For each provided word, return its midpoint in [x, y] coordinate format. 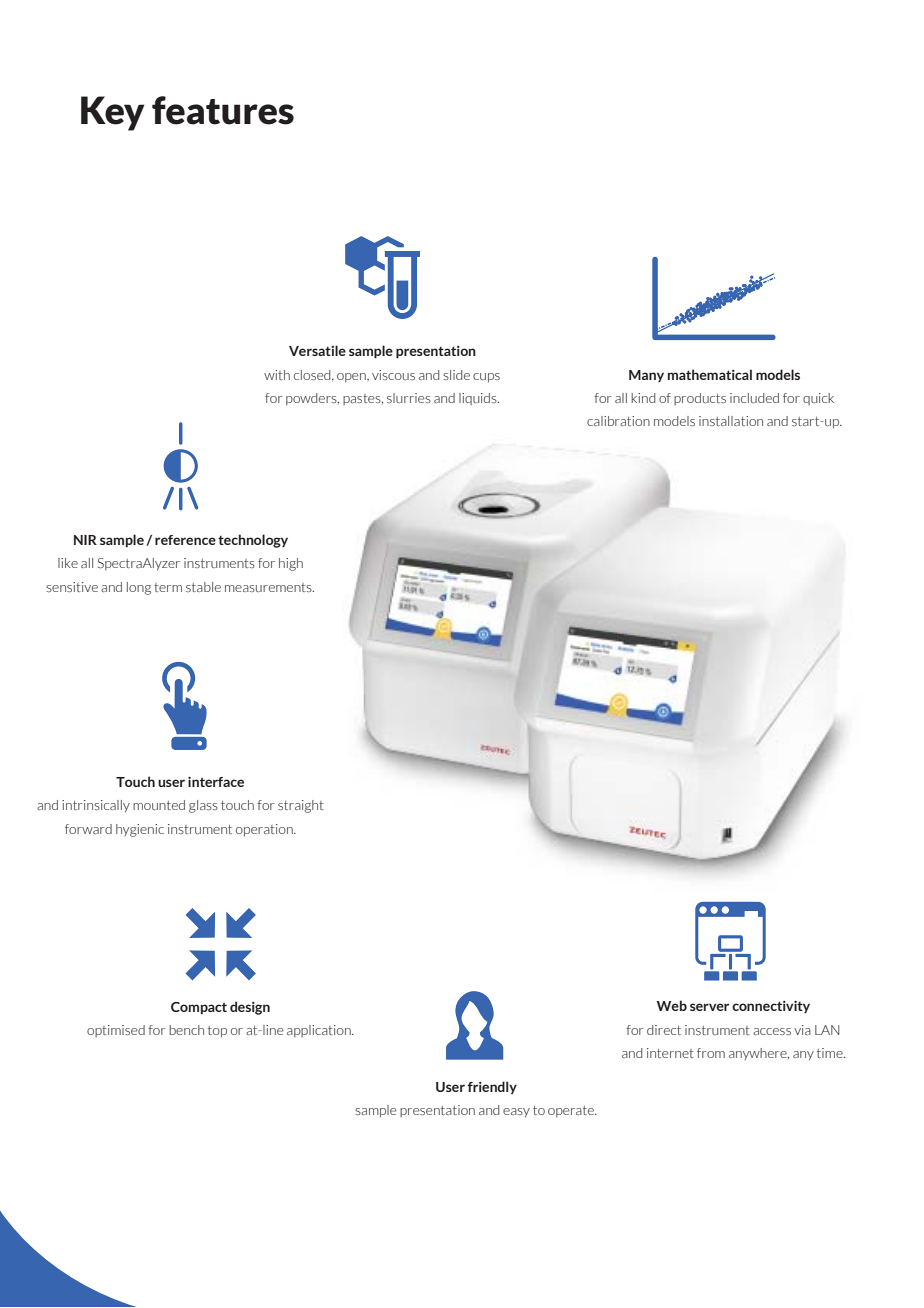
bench [186, 1030]
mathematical [710, 374]
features [223, 110]
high [291, 564]
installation [731, 421]
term [168, 587]
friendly [492, 1087]
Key [113, 113]
